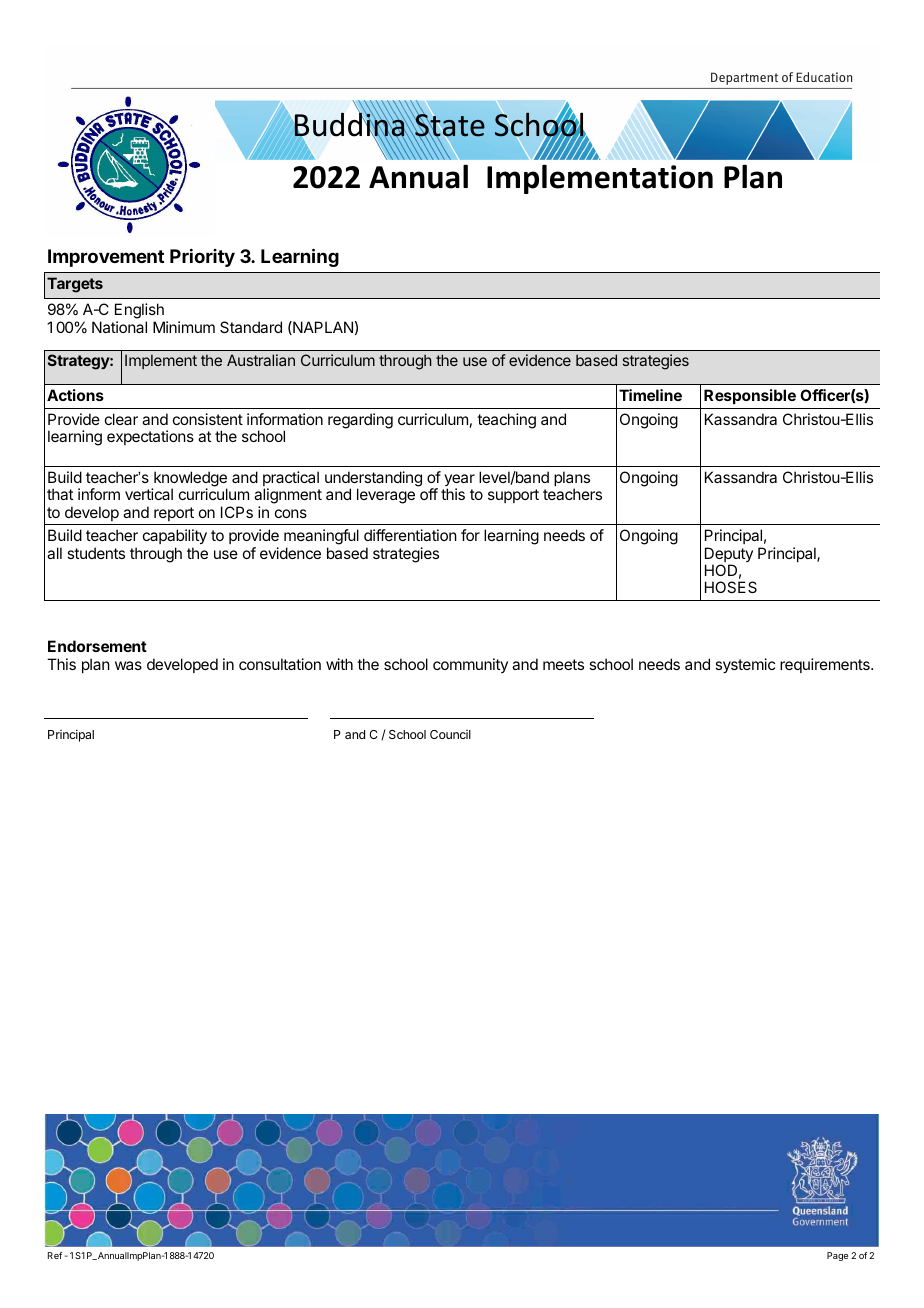 The image size is (924, 1308). Describe the element at coordinates (140, 312) in the screenshot. I see `English` at that location.
